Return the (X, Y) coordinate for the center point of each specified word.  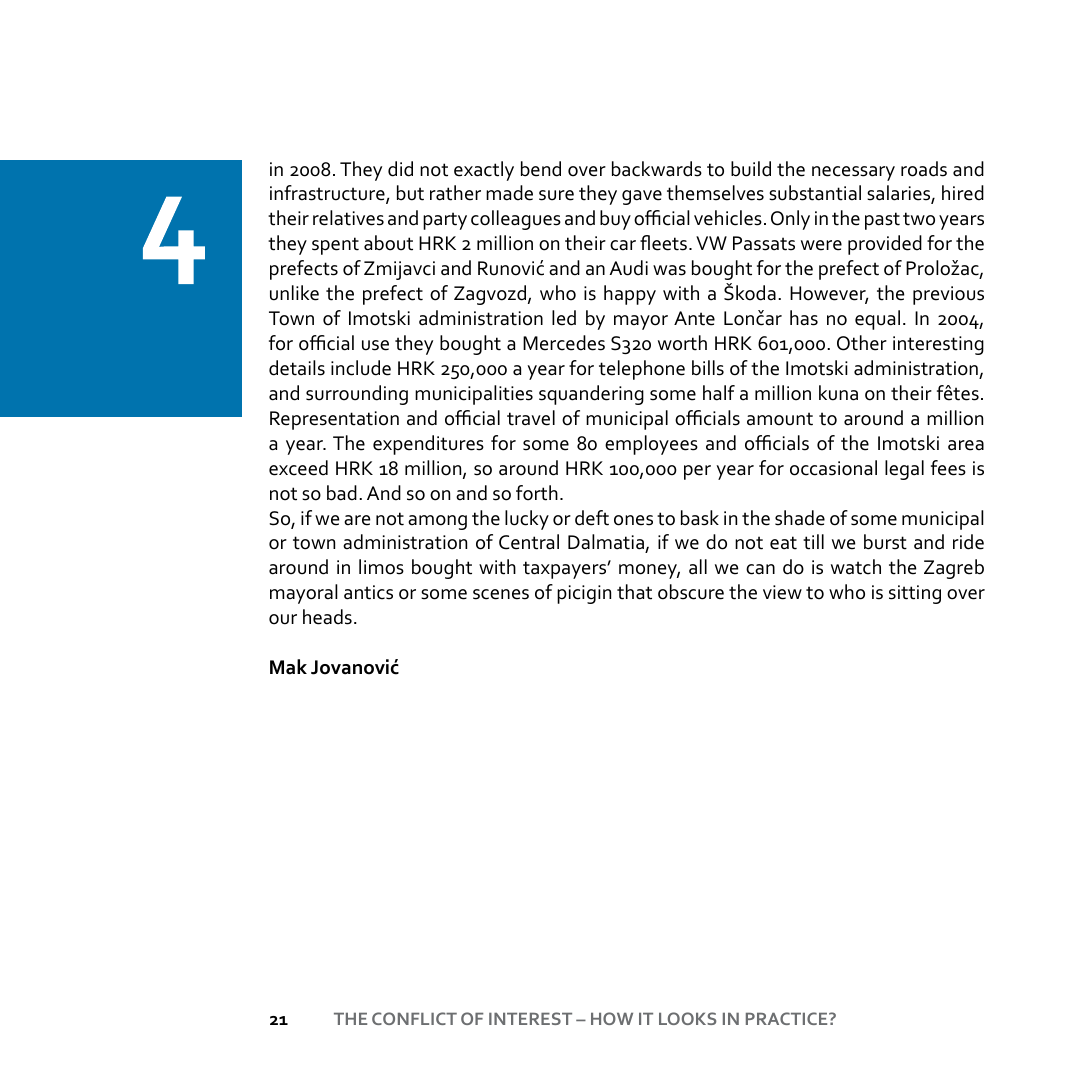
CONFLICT (414, 1018)
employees (651, 445)
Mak (288, 667)
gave (642, 197)
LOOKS (687, 1018)
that (634, 592)
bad (342, 493)
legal (904, 470)
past (882, 221)
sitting (915, 594)
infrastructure (328, 194)
